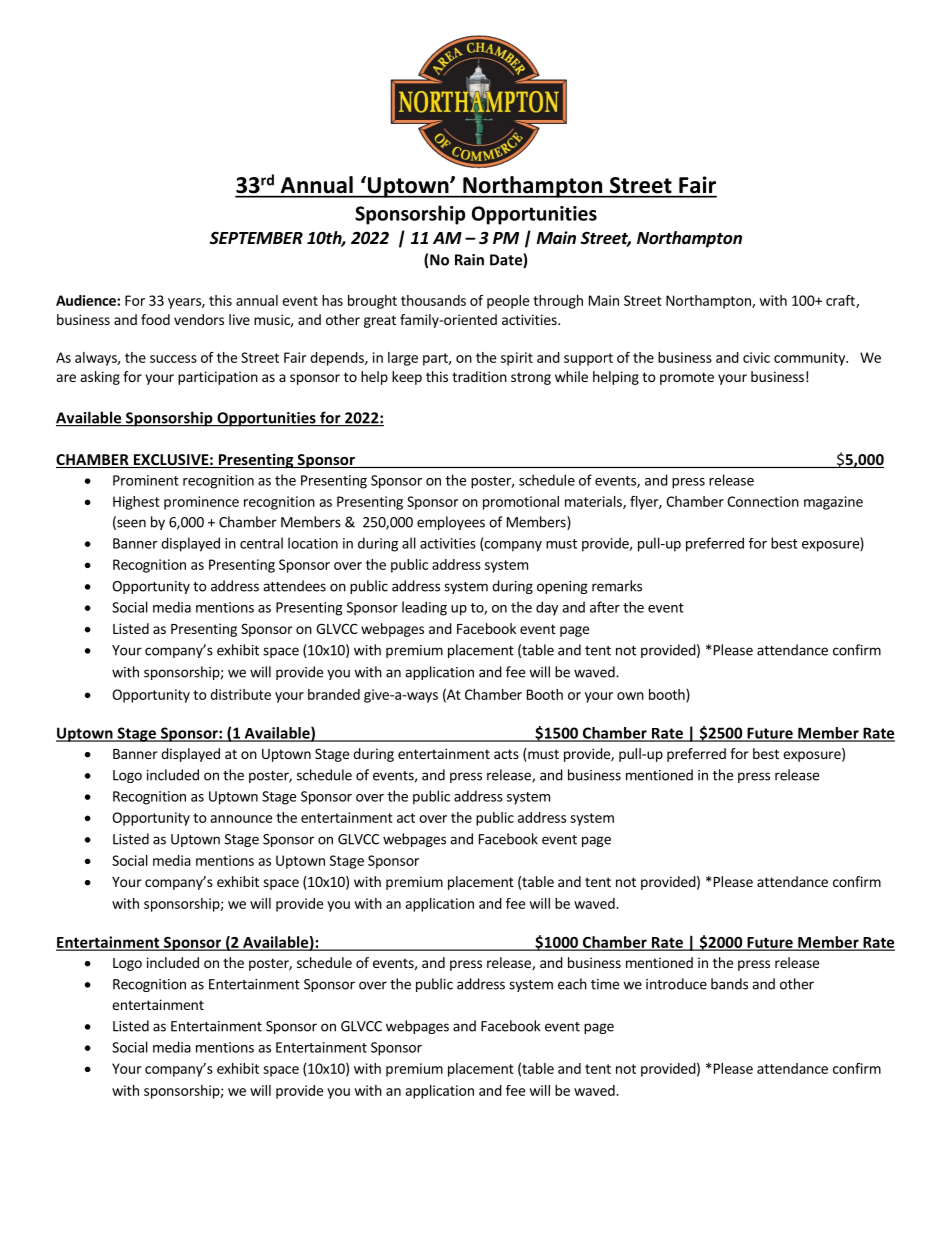  Describe the element at coordinates (185, 303) in the image. I see `years` at that location.
